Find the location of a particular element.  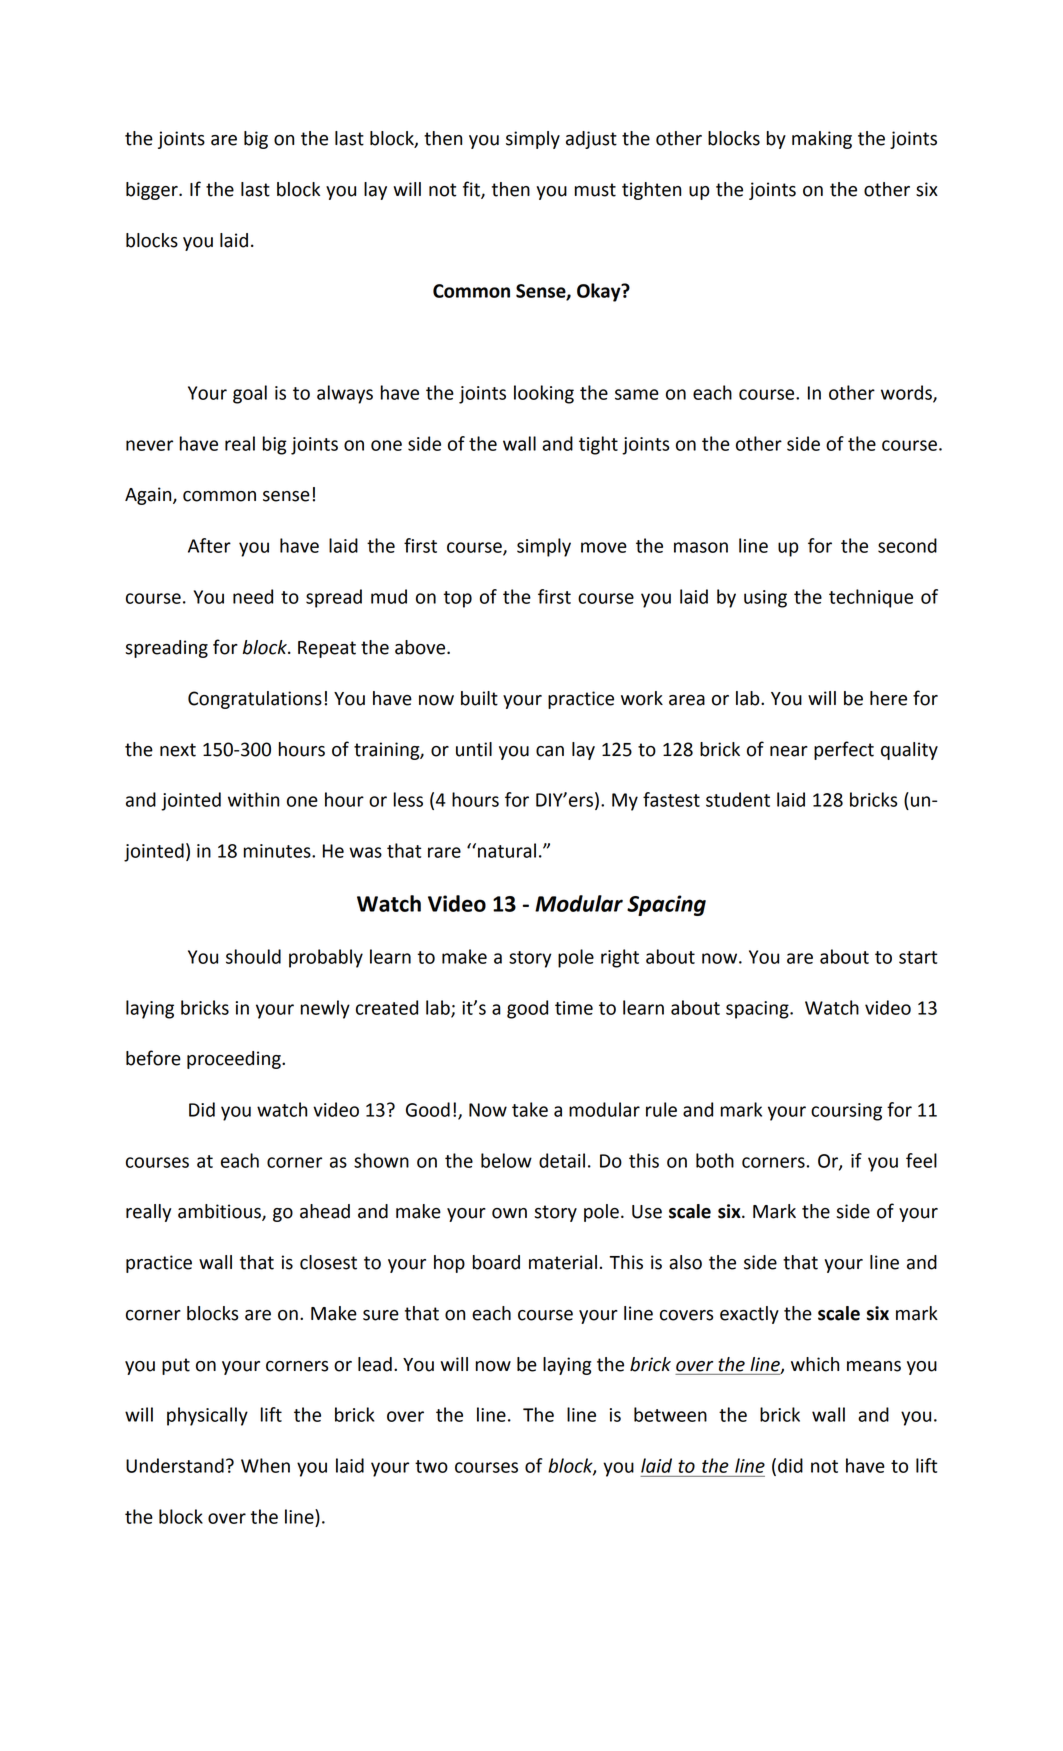

bigger is located at coordinates (153, 191).
